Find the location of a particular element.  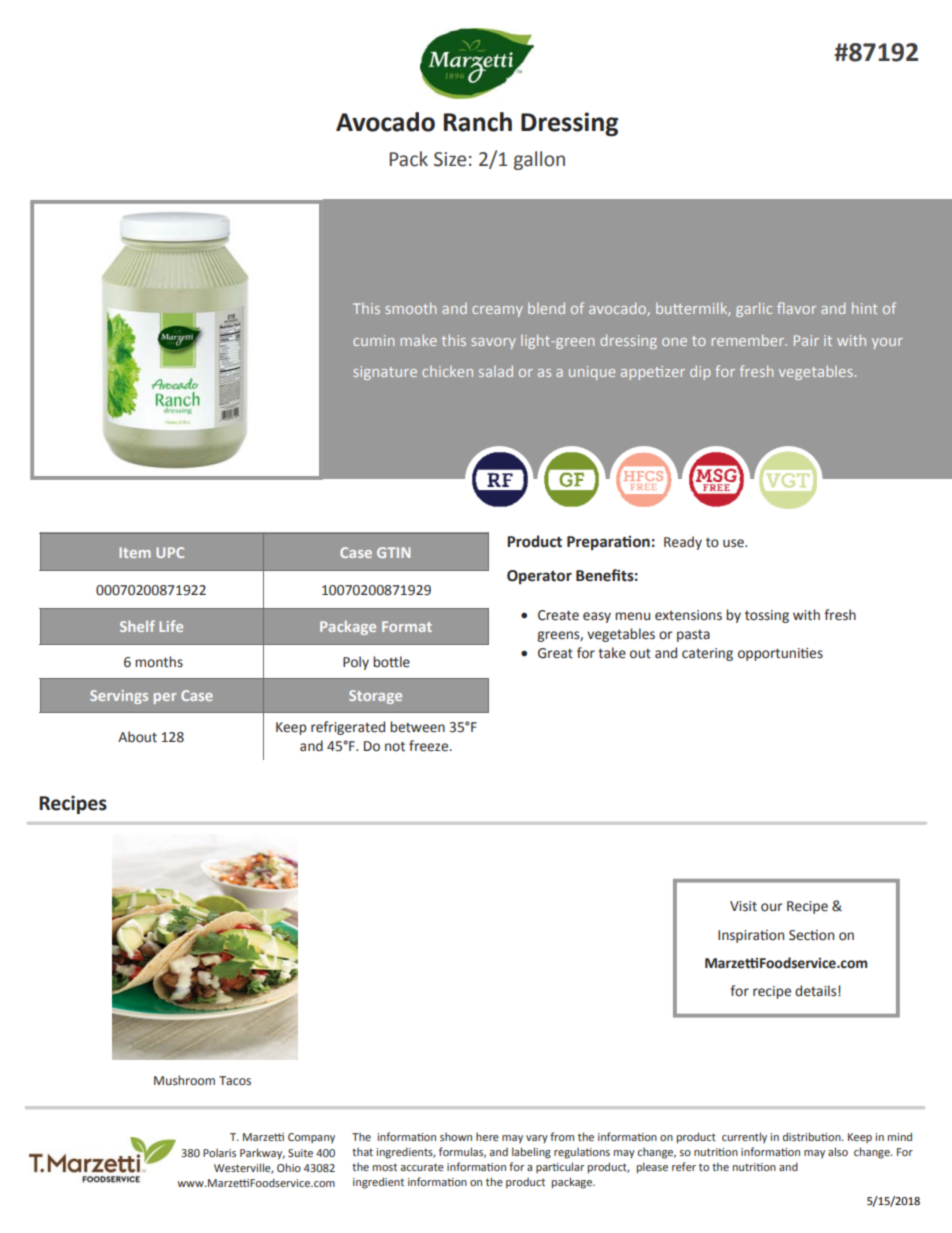

also is located at coordinates (838, 1151).
